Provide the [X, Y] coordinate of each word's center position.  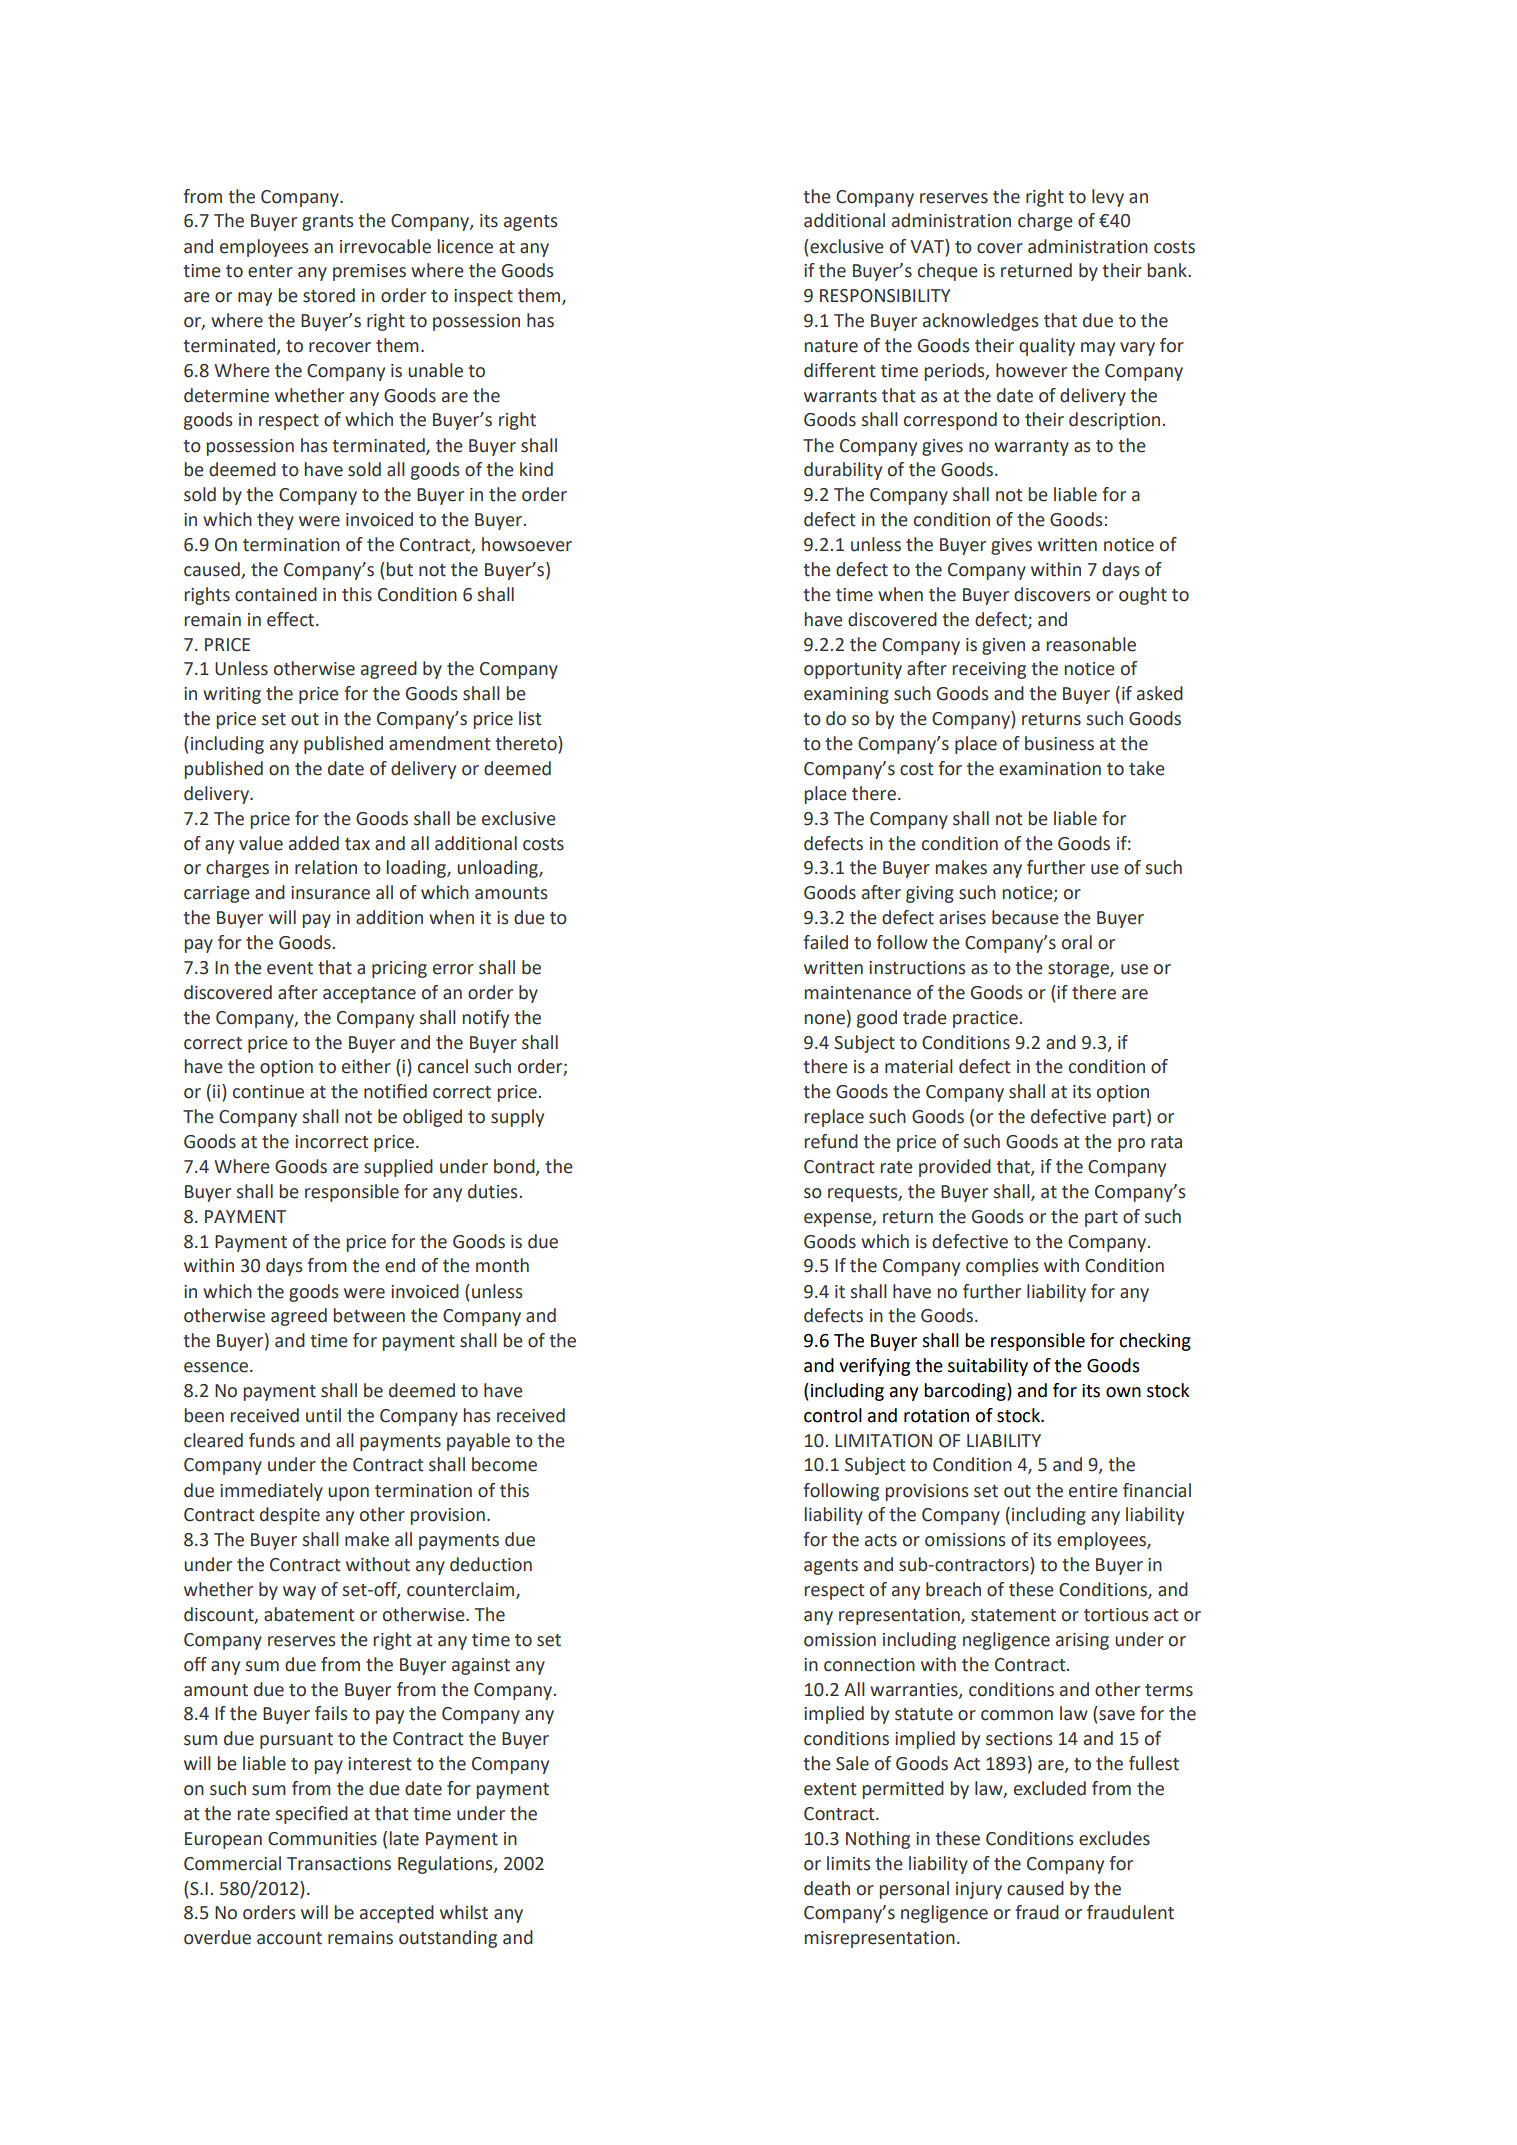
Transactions [339, 1864]
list [530, 718]
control [833, 1415]
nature [831, 346]
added [314, 843]
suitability [988, 1367]
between [369, 1315]
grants [328, 223]
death [827, 1888]
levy [1108, 198]
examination [1050, 769]
